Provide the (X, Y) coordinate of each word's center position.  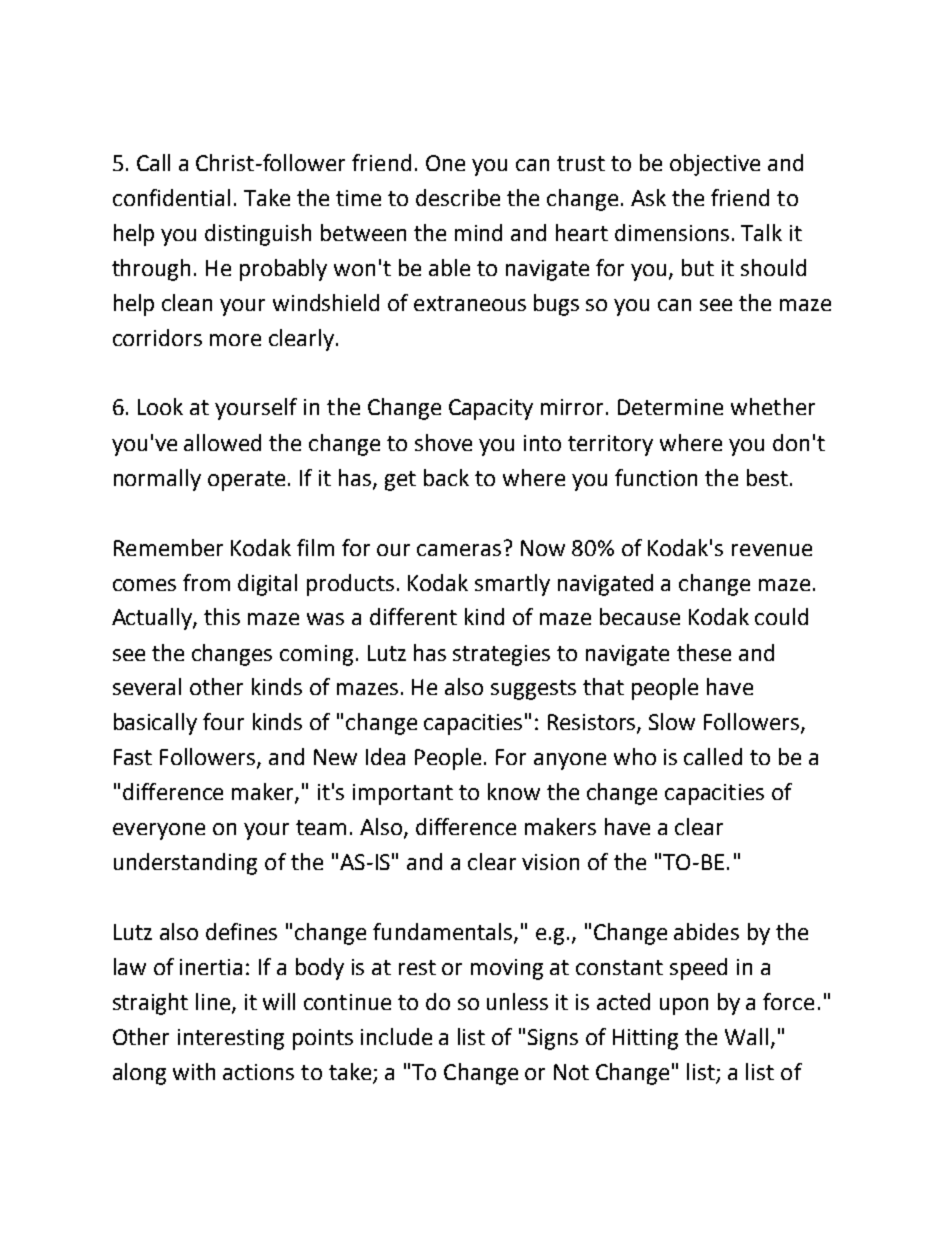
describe (458, 197)
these (704, 652)
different (413, 616)
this (222, 616)
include (396, 1036)
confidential (171, 197)
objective (715, 165)
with (194, 1071)
